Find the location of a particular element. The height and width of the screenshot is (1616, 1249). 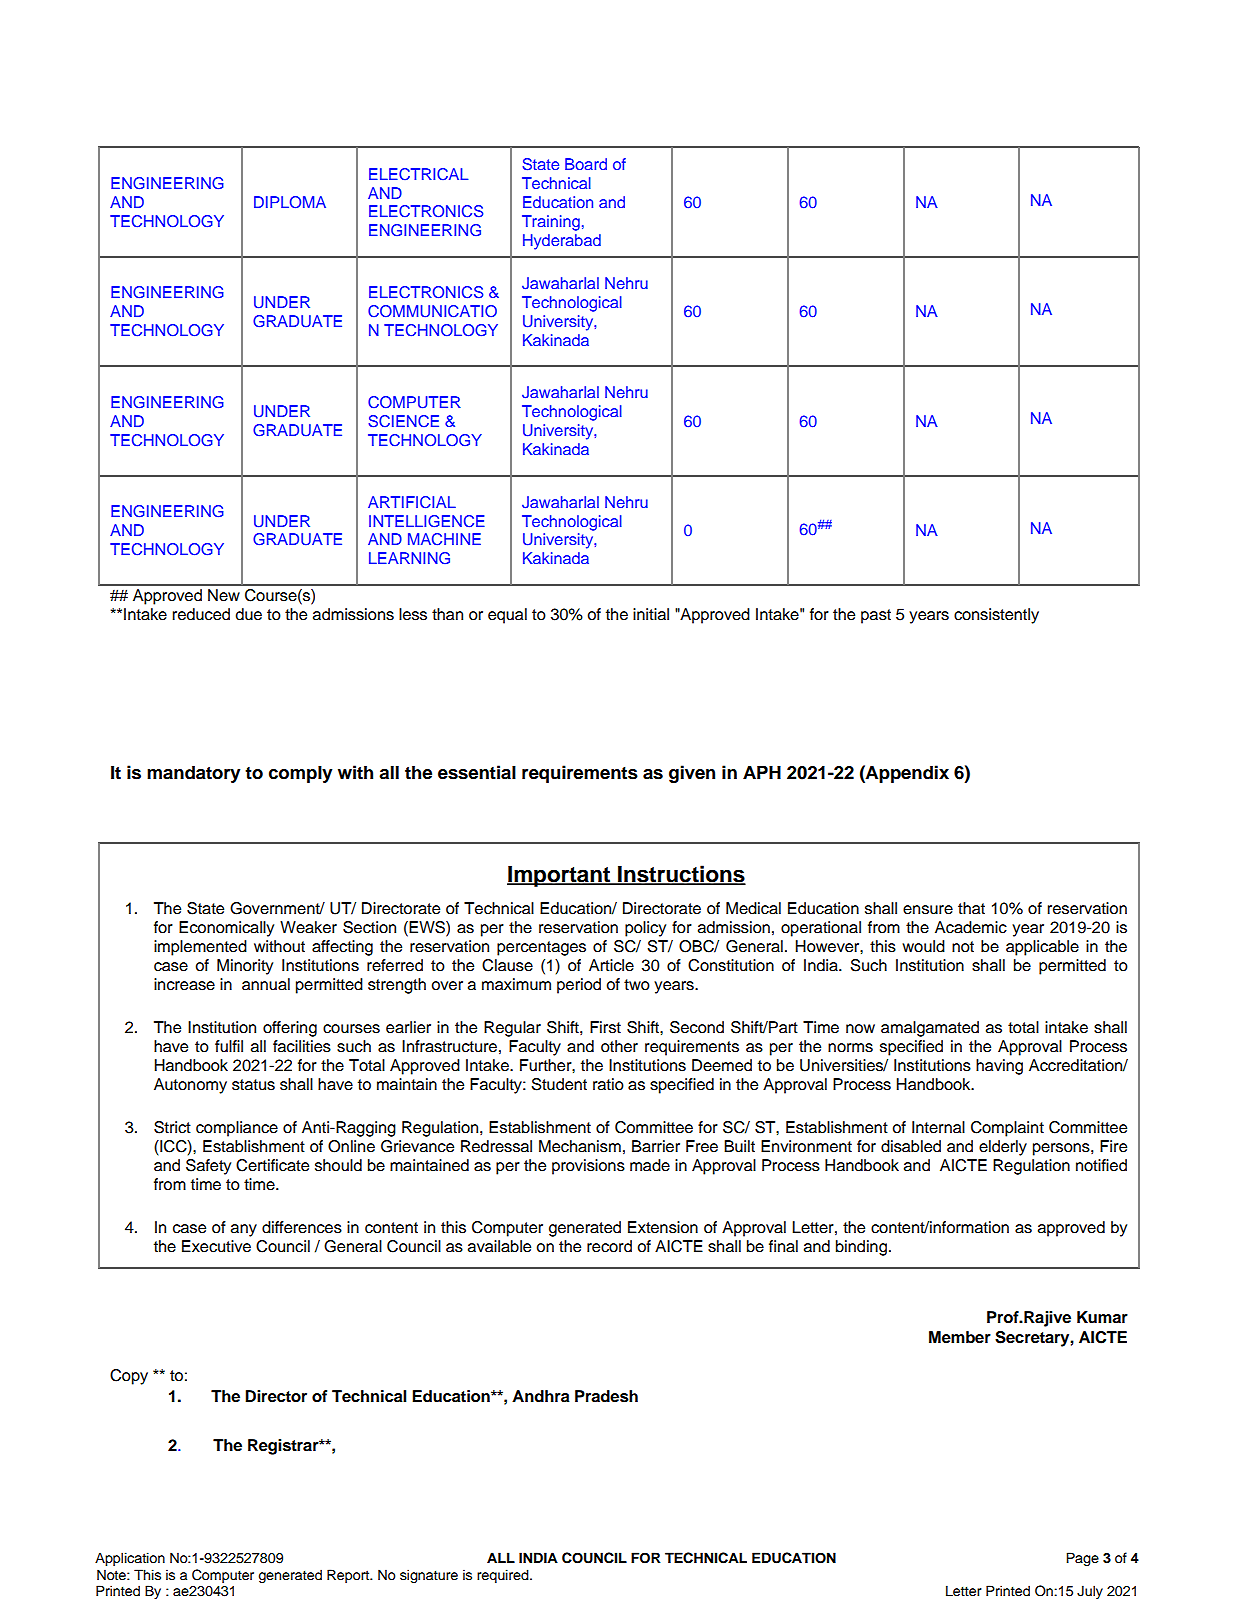

Complaint is located at coordinates (1007, 1129).
